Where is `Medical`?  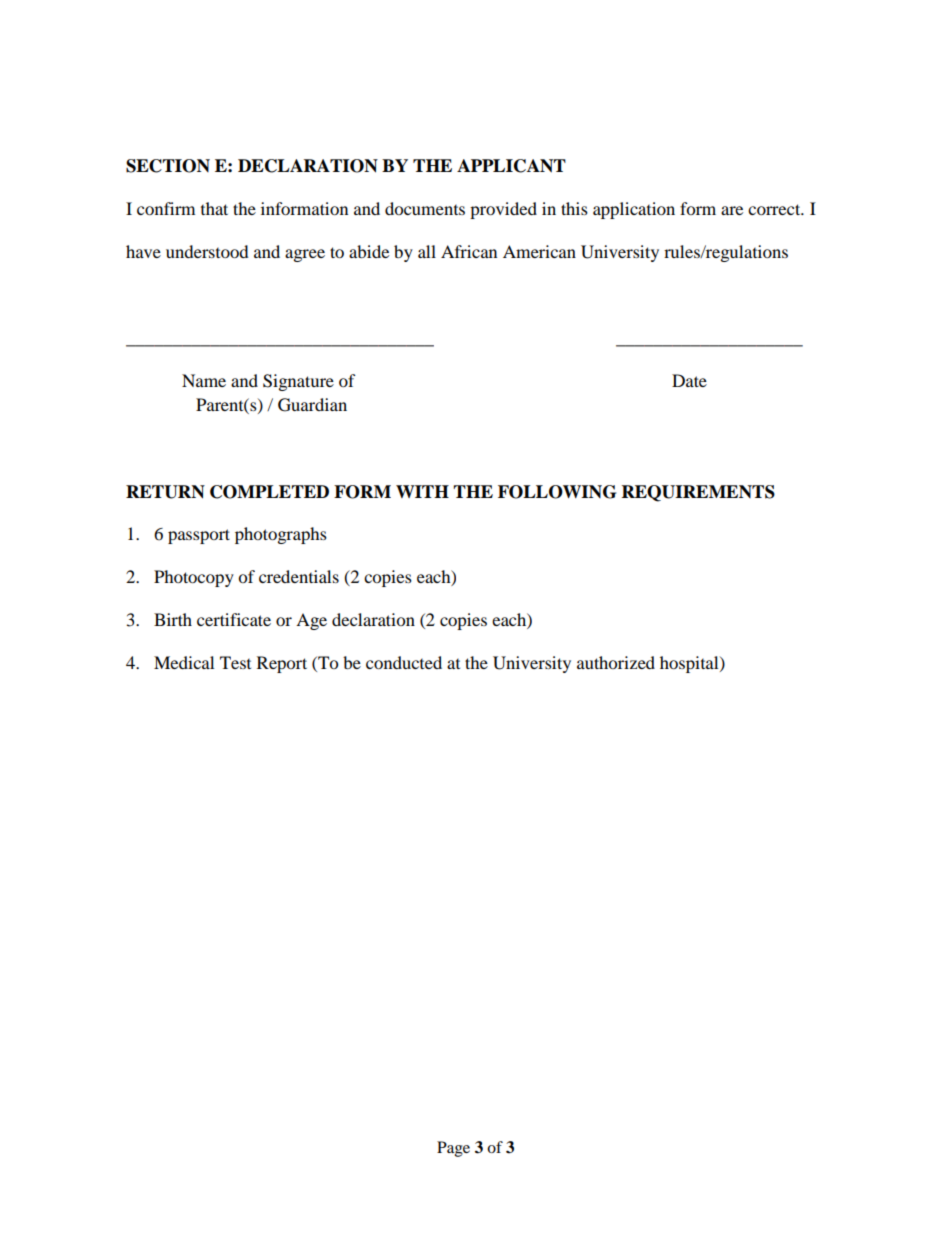 Medical is located at coordinates (184, 662).
